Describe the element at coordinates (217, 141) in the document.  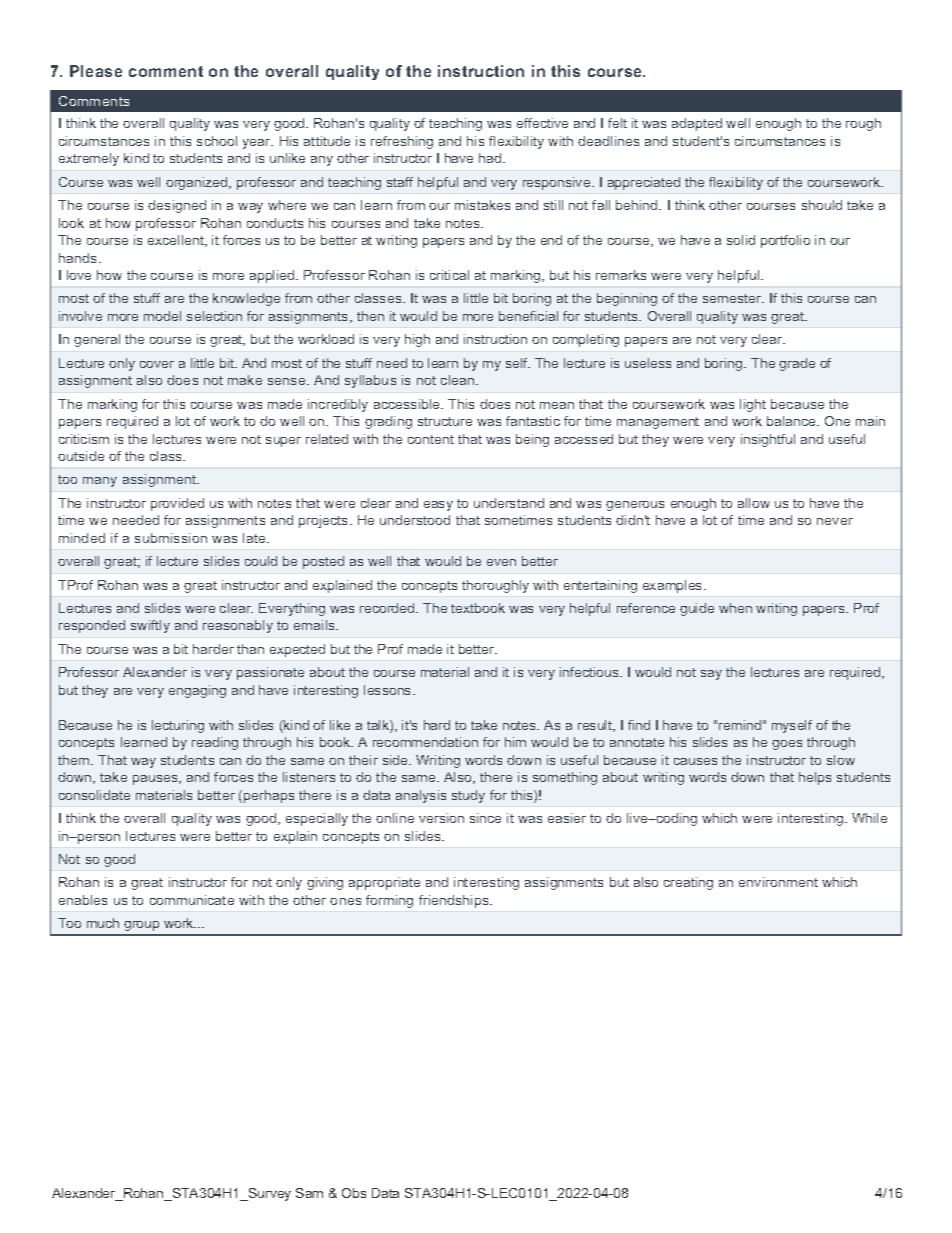
I see `school` at that location.
